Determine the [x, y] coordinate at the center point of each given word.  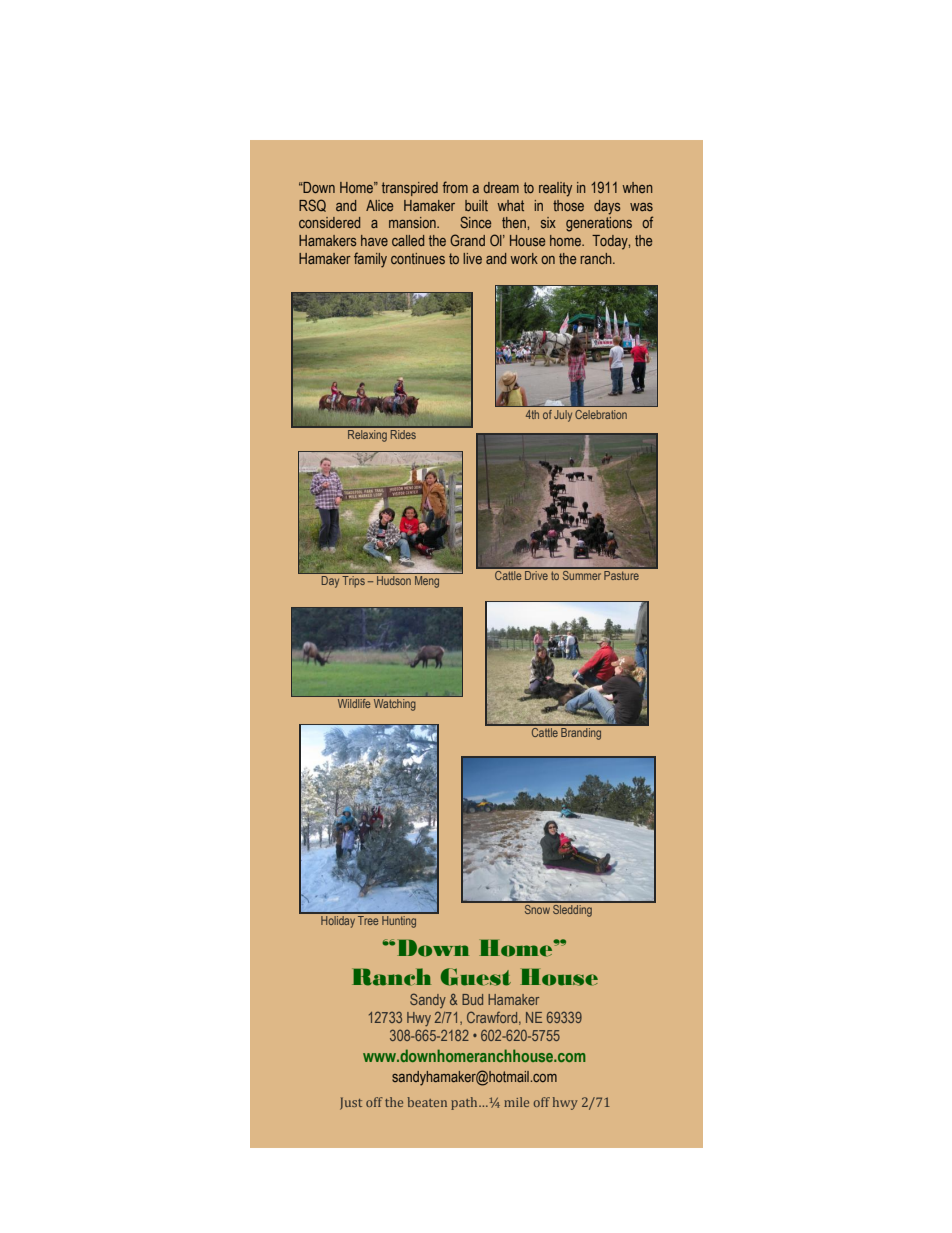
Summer [582, 574]
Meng [427, 582]
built [476, 205]
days [607, 207]
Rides [403, 433]
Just [351, 1103]
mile [516, 1102]
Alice [379, 205]
